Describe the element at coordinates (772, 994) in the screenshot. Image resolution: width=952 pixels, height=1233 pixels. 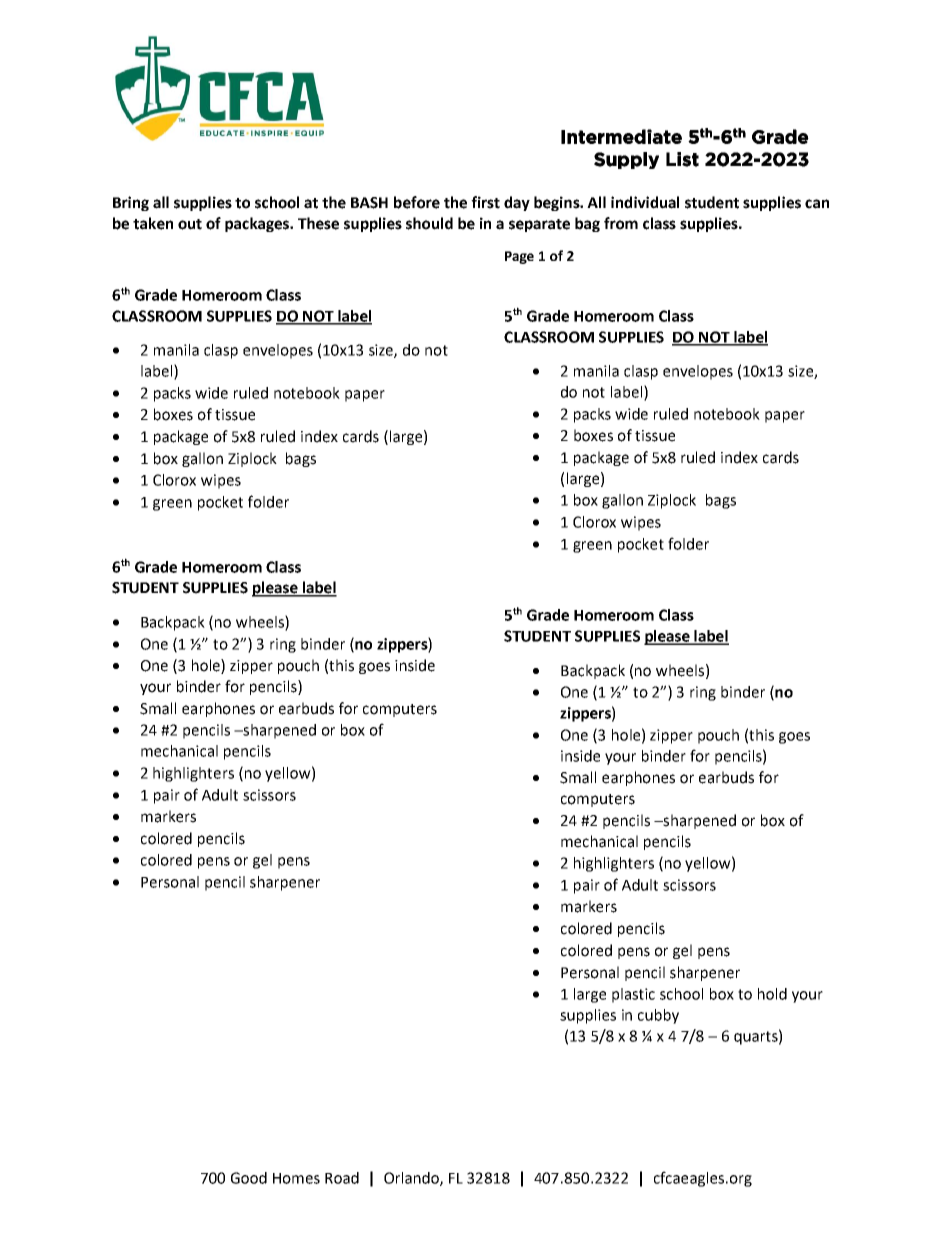
I see `hold` at that location.
